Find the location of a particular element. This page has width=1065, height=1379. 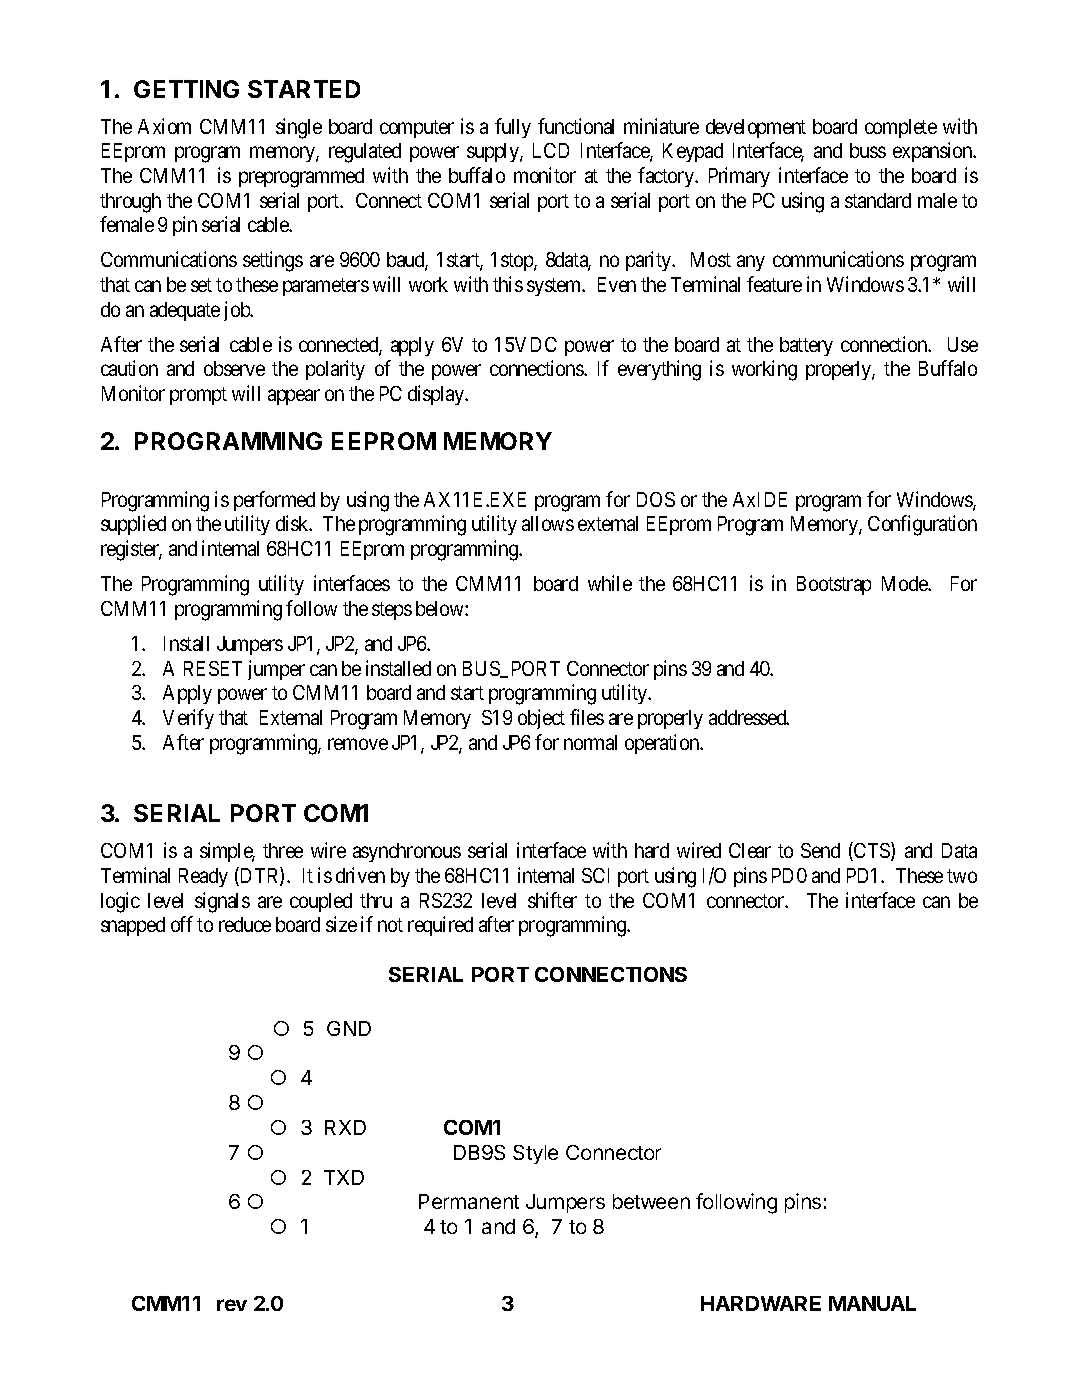

buss is located at coordinates (868, 150).
